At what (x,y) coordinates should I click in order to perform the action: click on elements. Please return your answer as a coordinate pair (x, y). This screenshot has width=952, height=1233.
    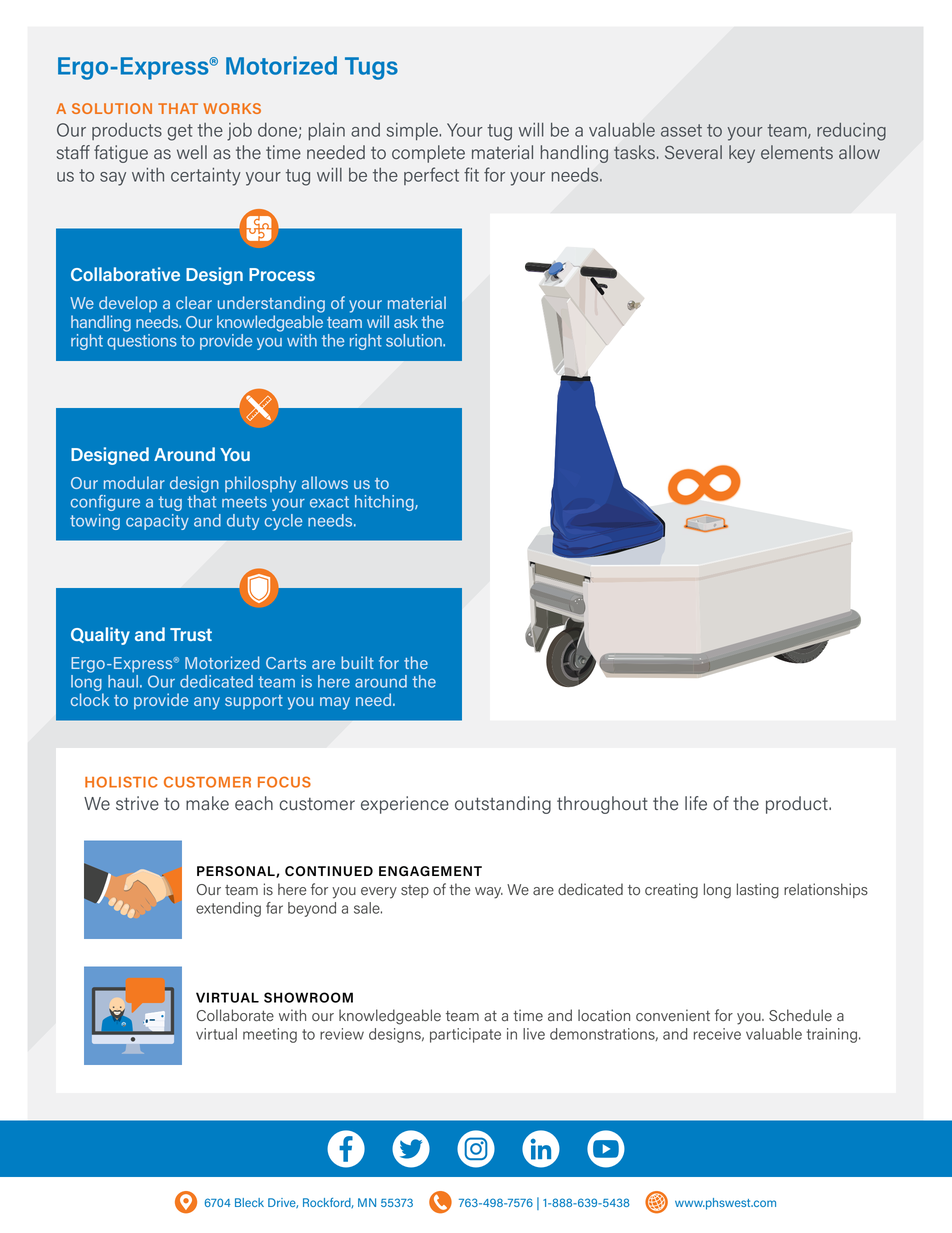
    Looking at the image, I should click on (797, 152).
